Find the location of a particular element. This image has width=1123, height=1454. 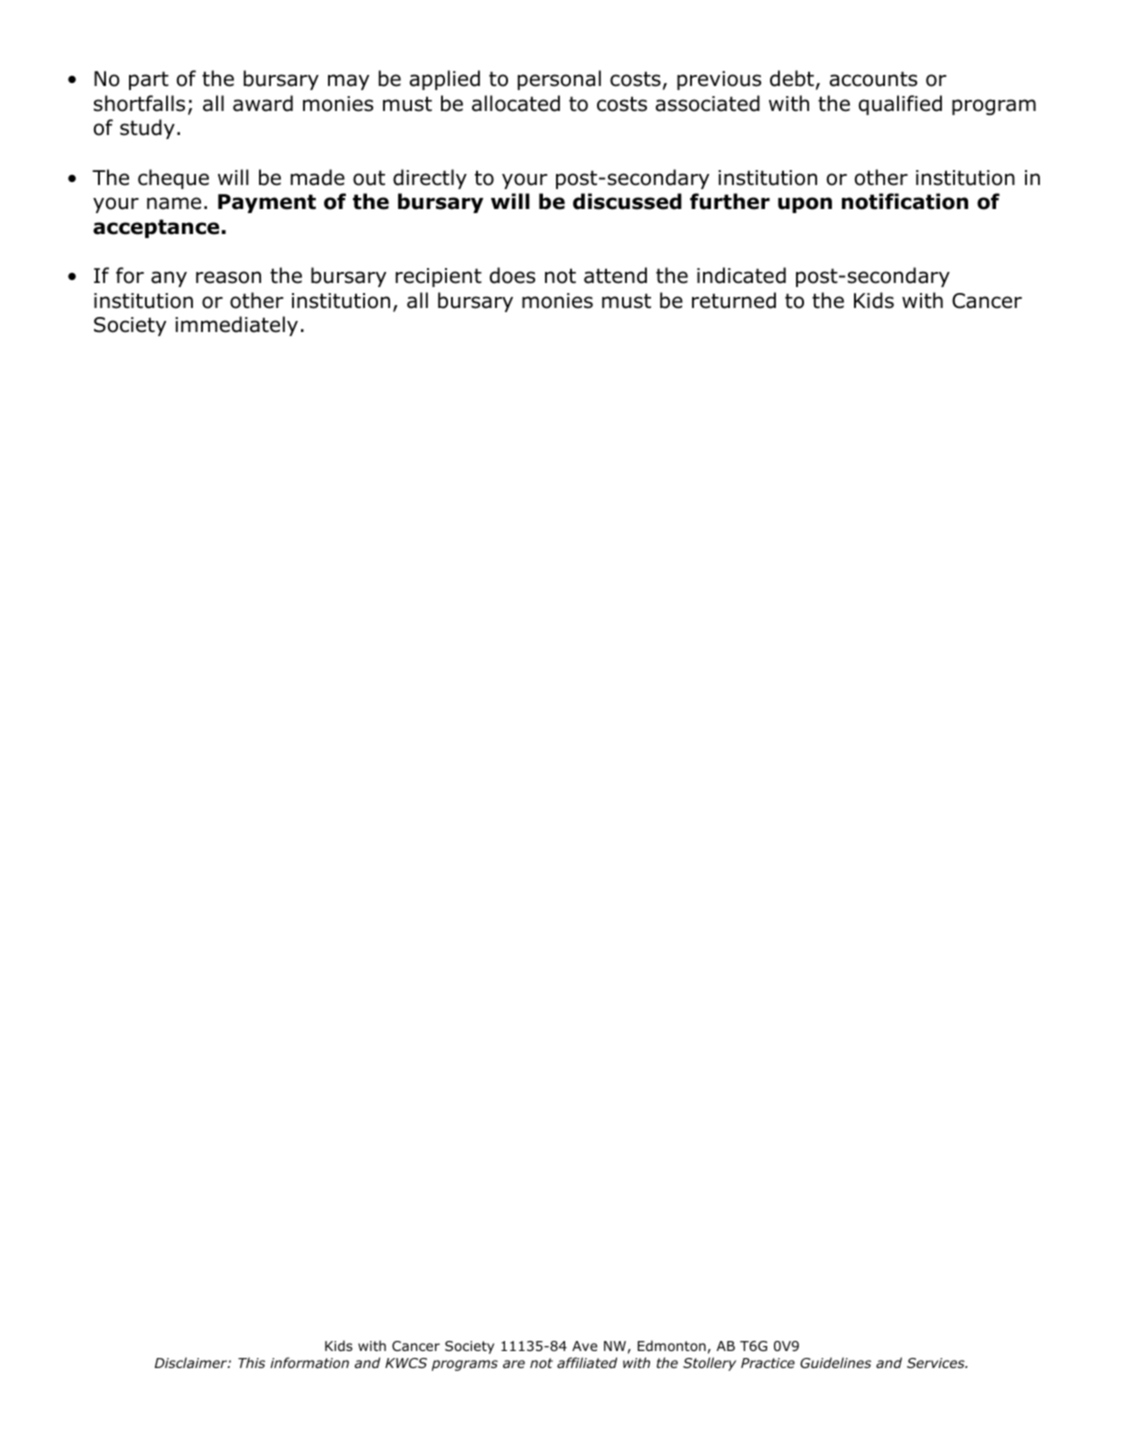

Practice is located at coordinates (768, 1363).
